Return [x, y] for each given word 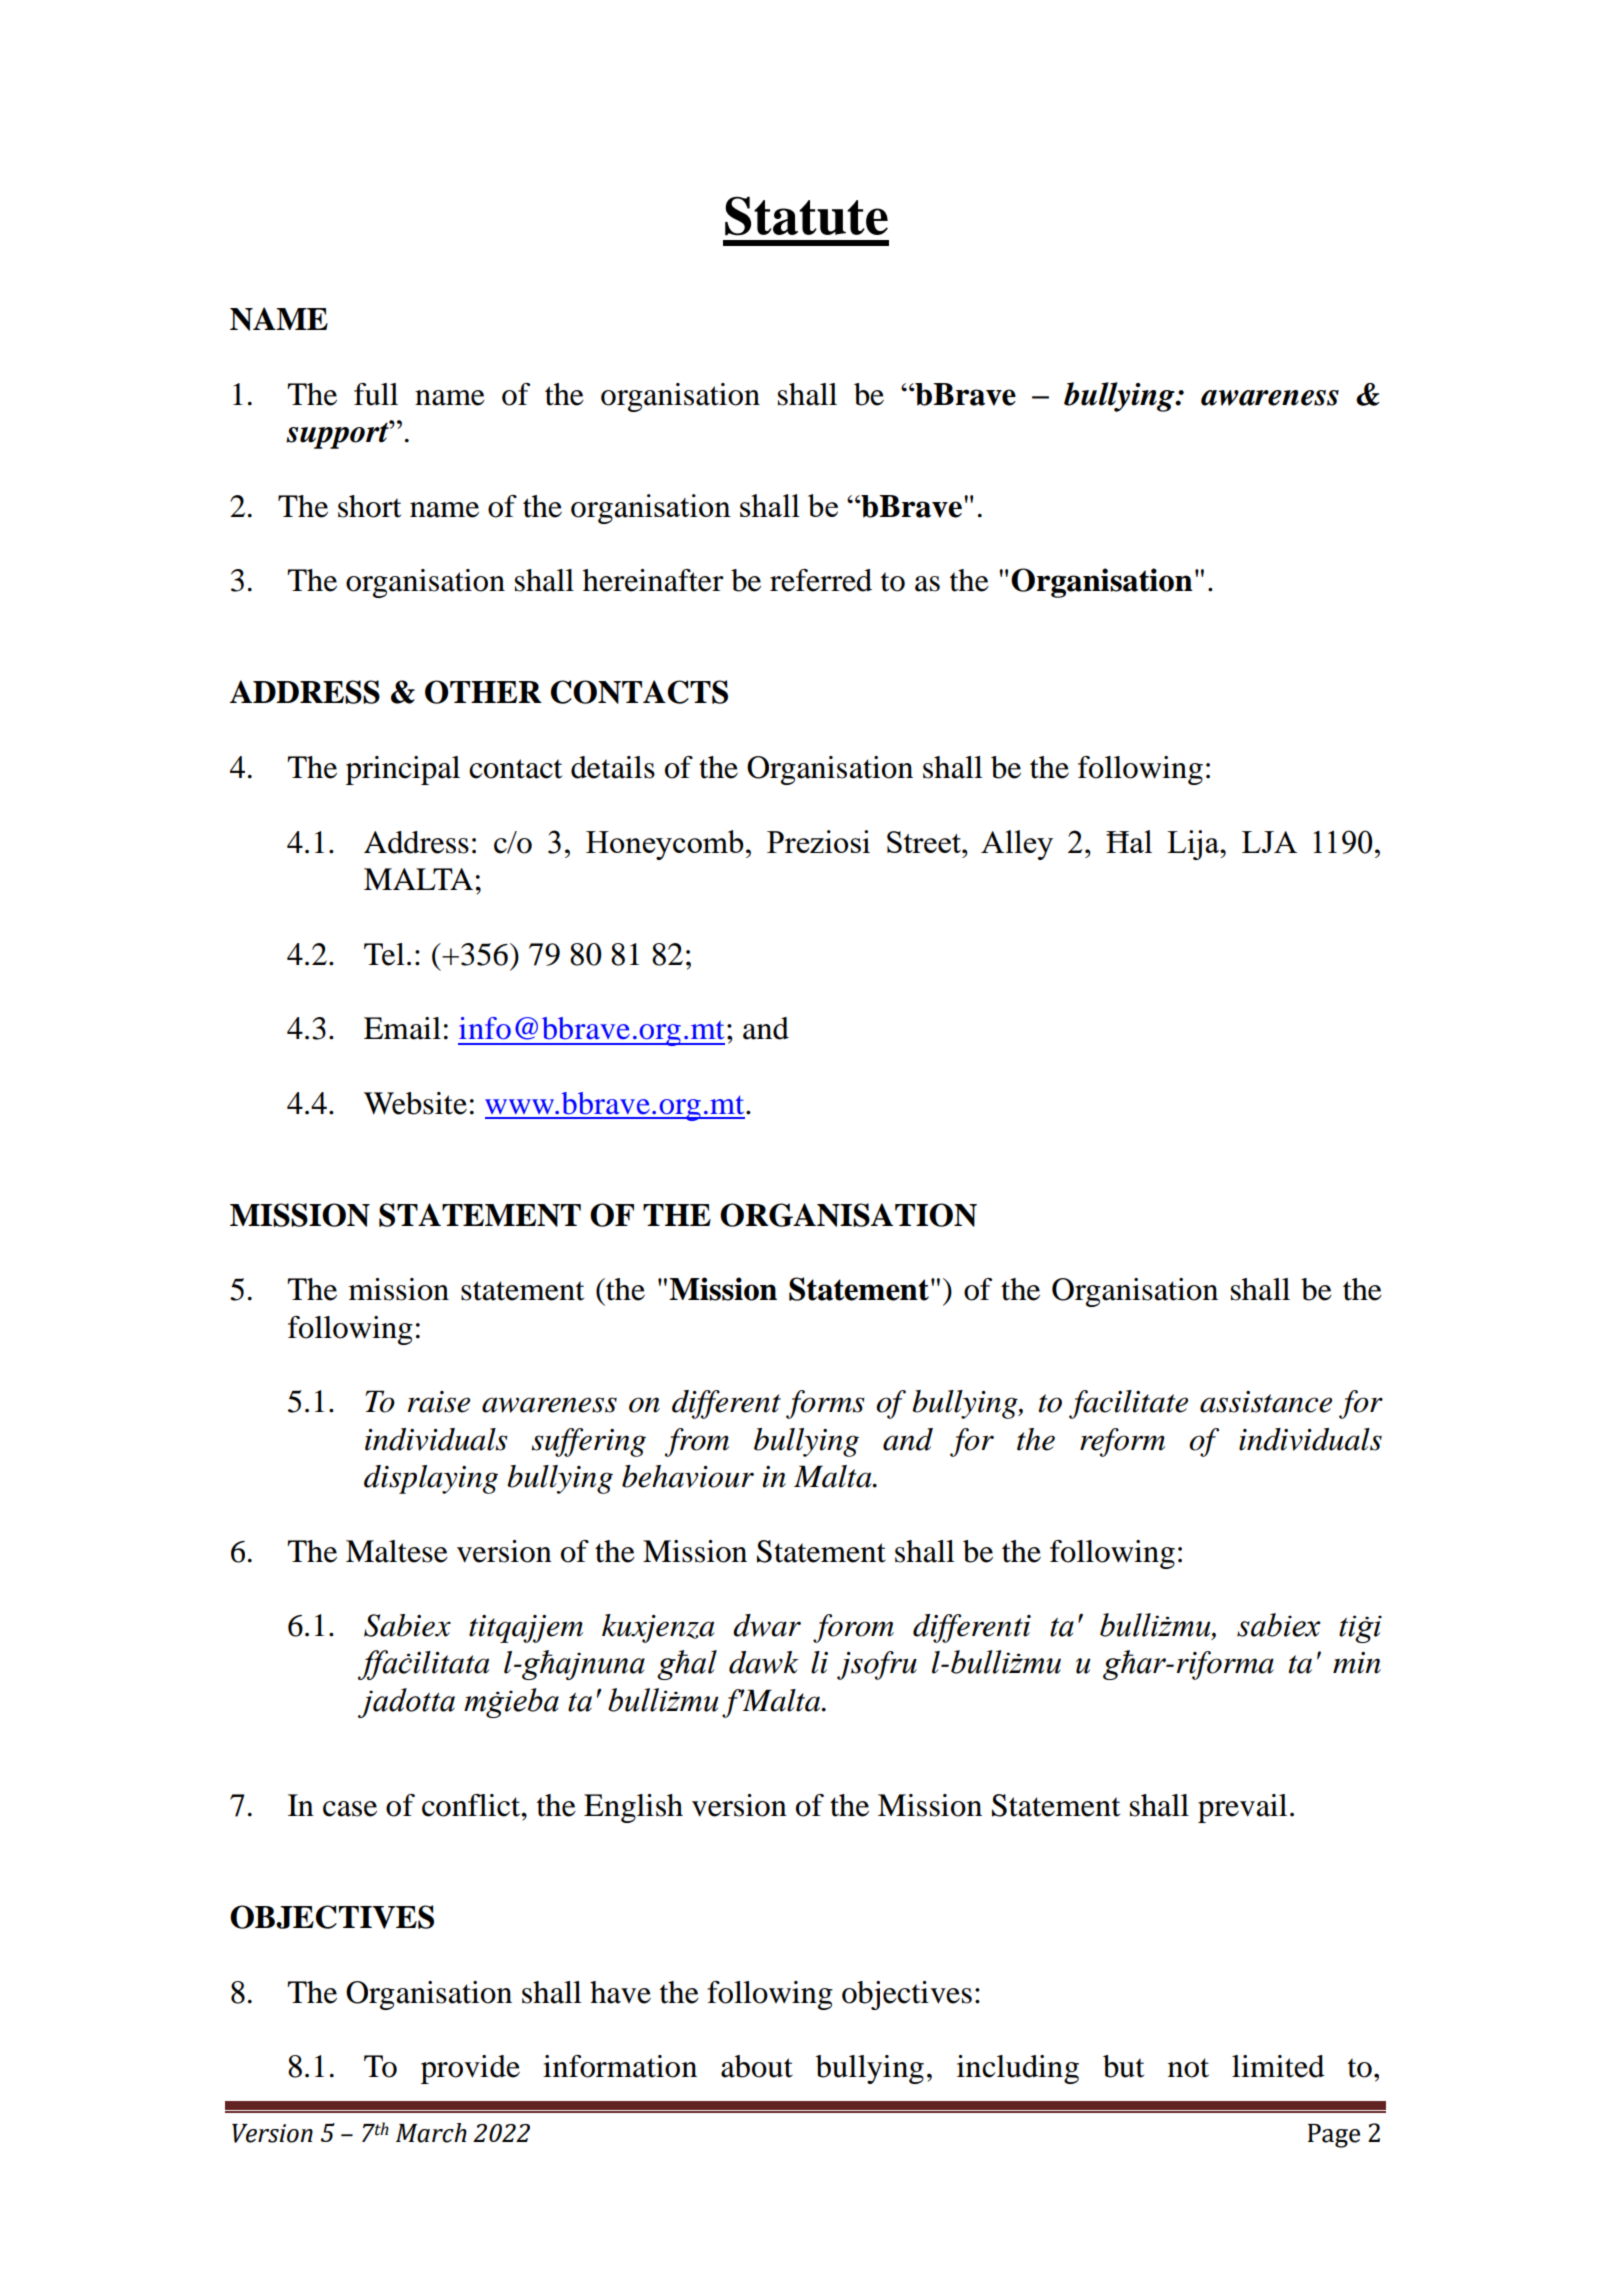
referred [821, 580]
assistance [1266, 1402]
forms [825, 1404]
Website [415, 1103]
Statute [806, 216]
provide [470, 2069]
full [376, 394]
